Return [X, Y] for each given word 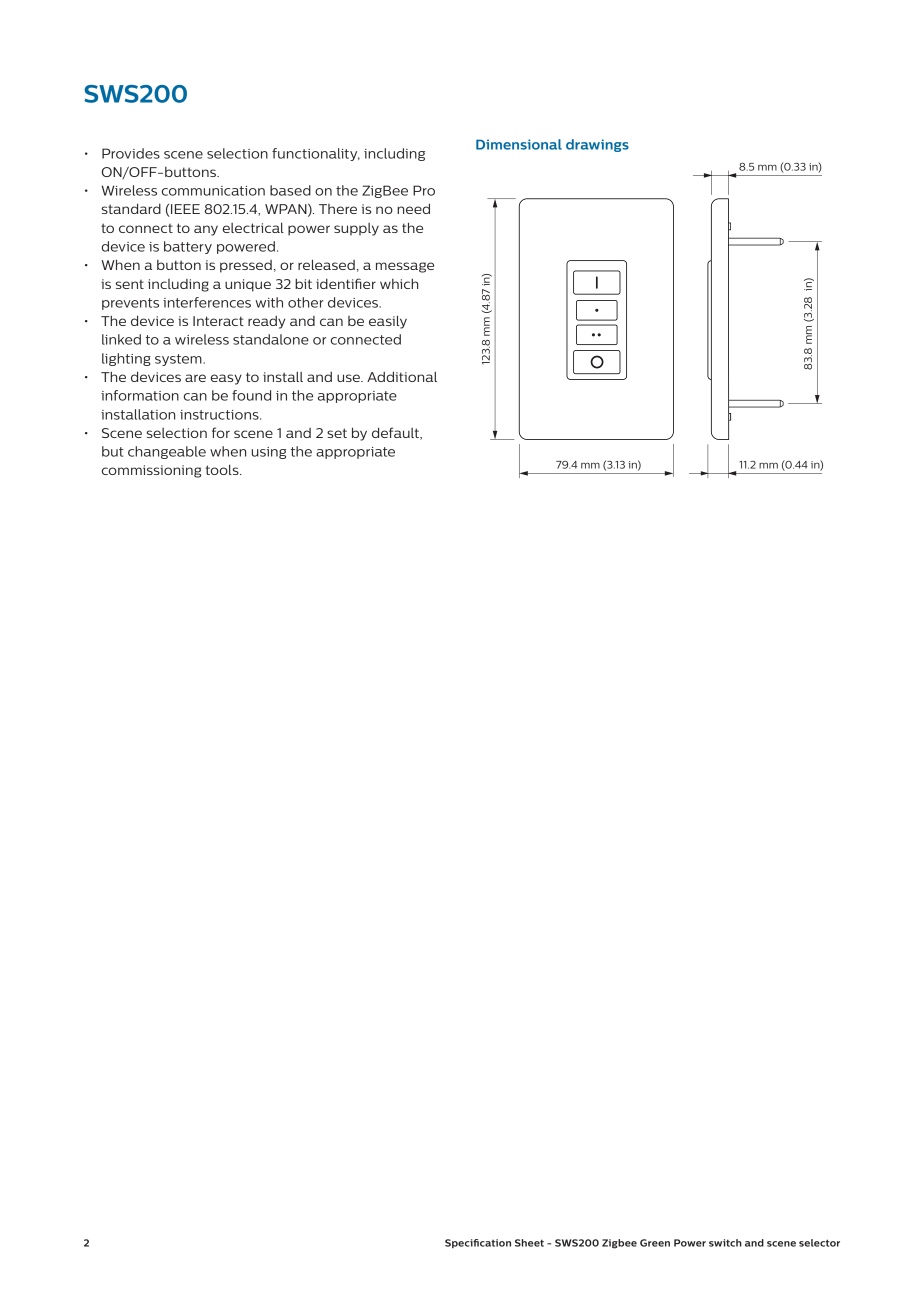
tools [223, 469]
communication [213, 191]
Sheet [529, 1243]
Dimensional [519, 144]
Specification [478, 1243]
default [396, 433]
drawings [597, 145]
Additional [402, 376]
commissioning [151, 471]
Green [655, 1243]
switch [725, 1243]
